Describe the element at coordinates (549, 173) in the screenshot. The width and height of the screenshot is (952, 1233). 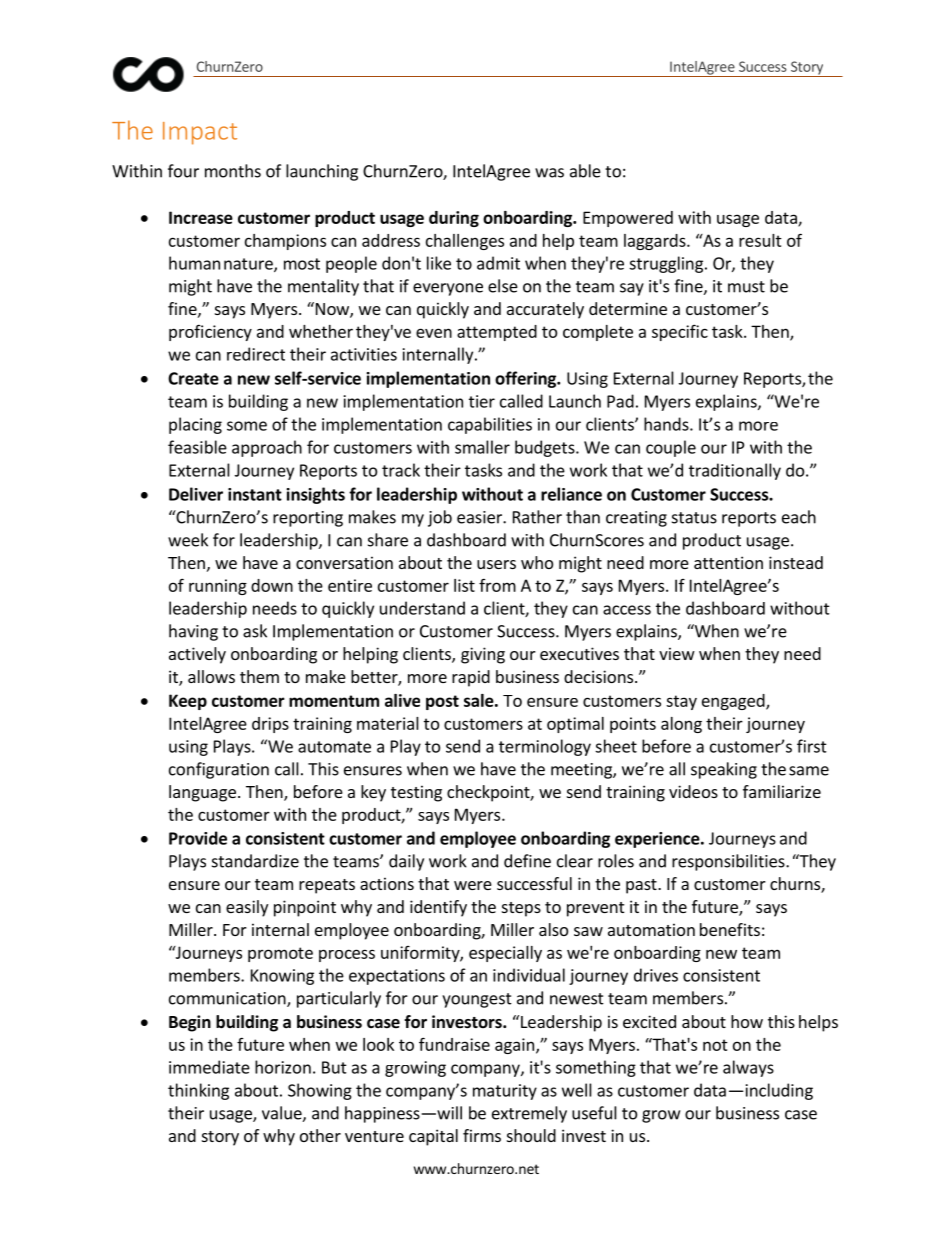
I see `was` at that location.
